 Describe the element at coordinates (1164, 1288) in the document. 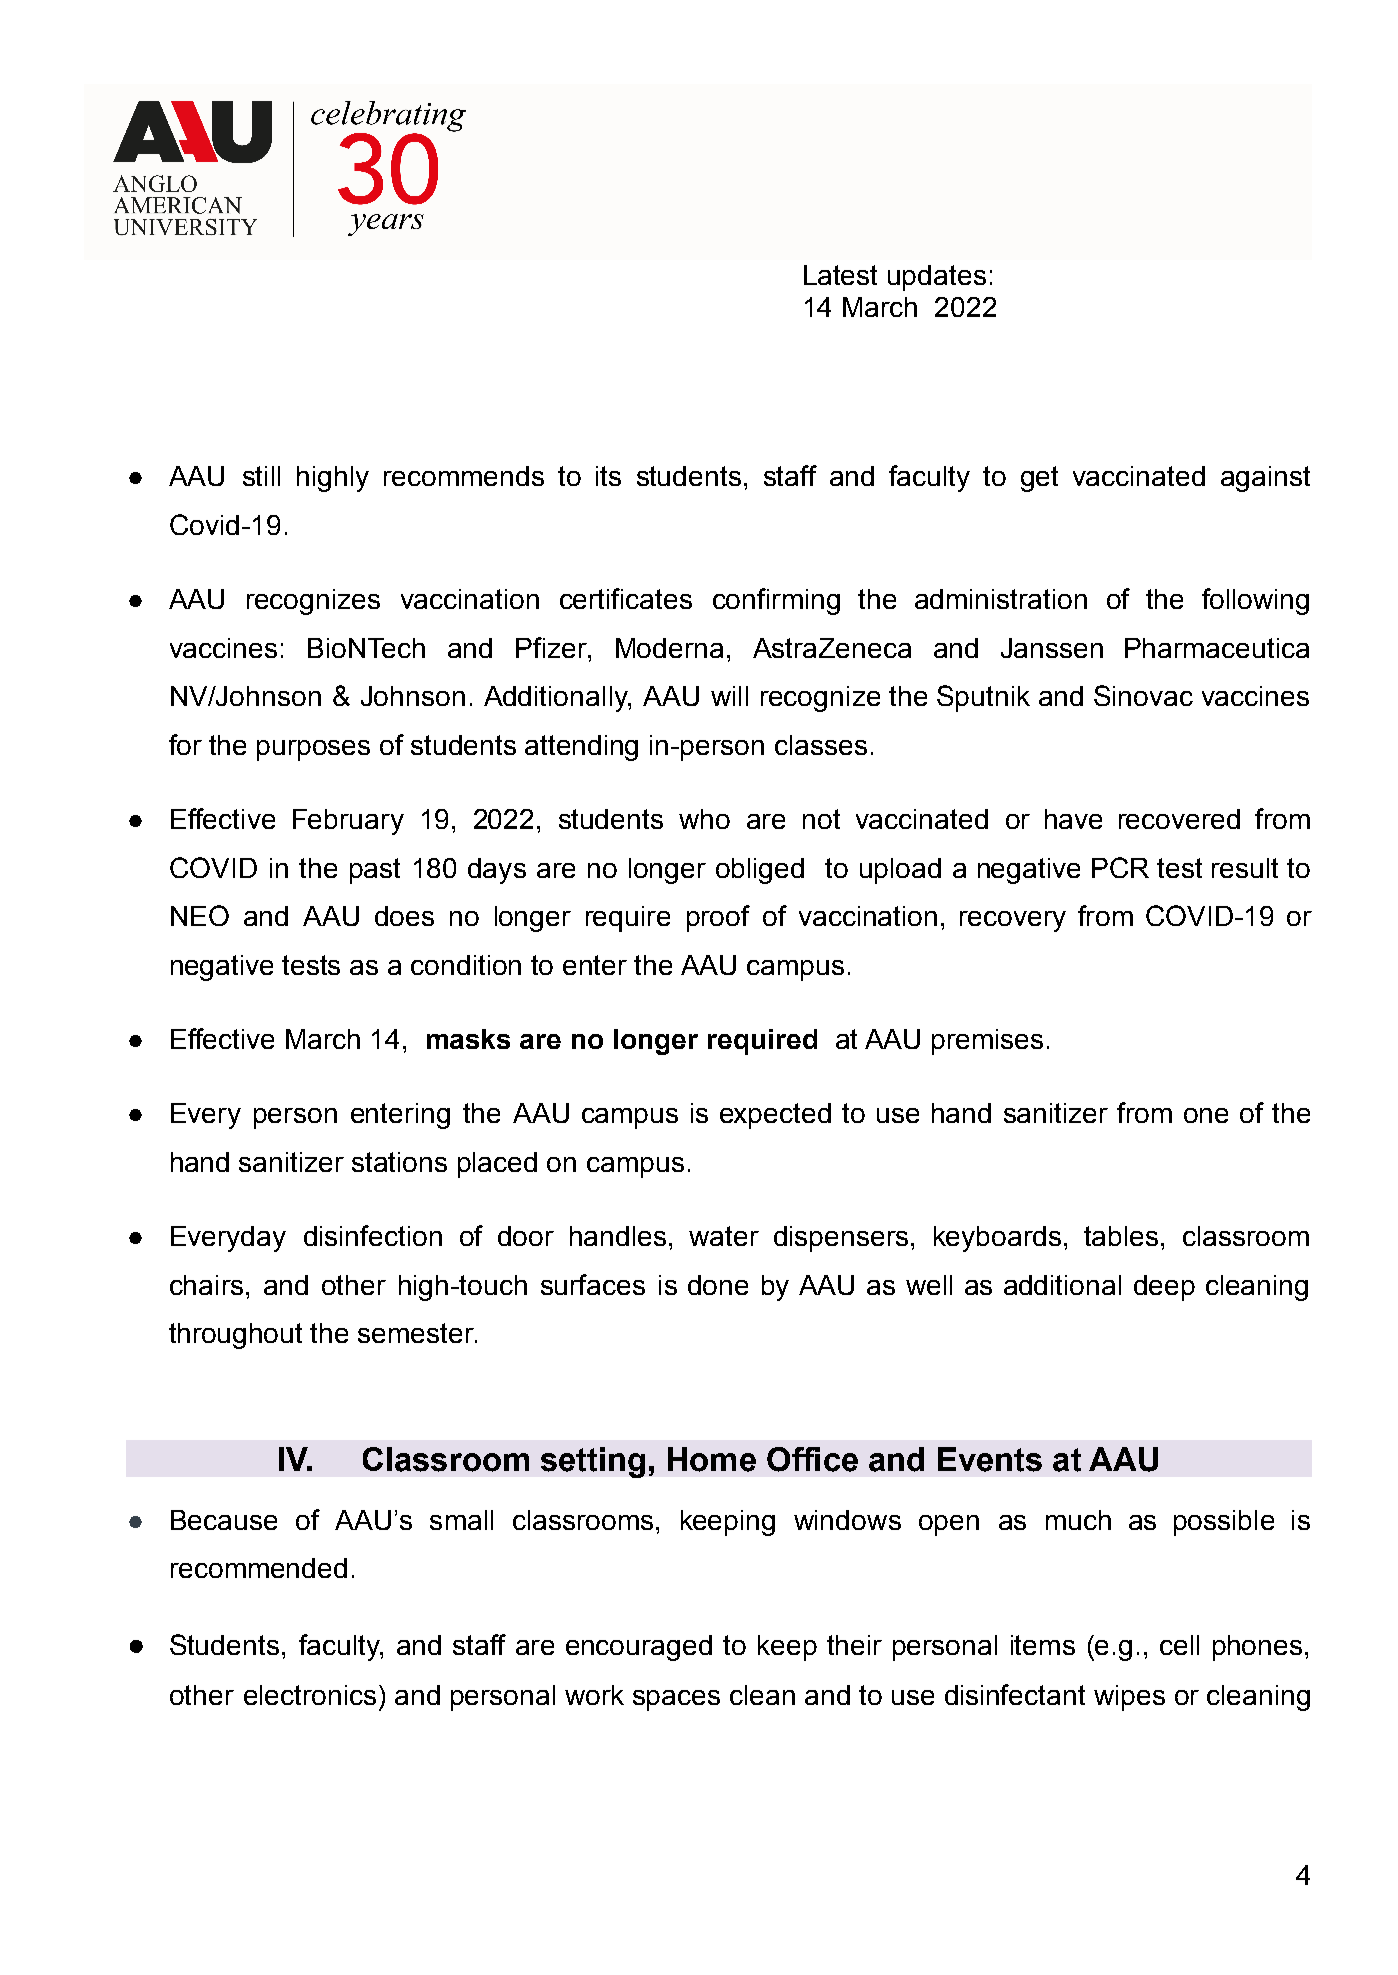

I see `deep` at that location.
